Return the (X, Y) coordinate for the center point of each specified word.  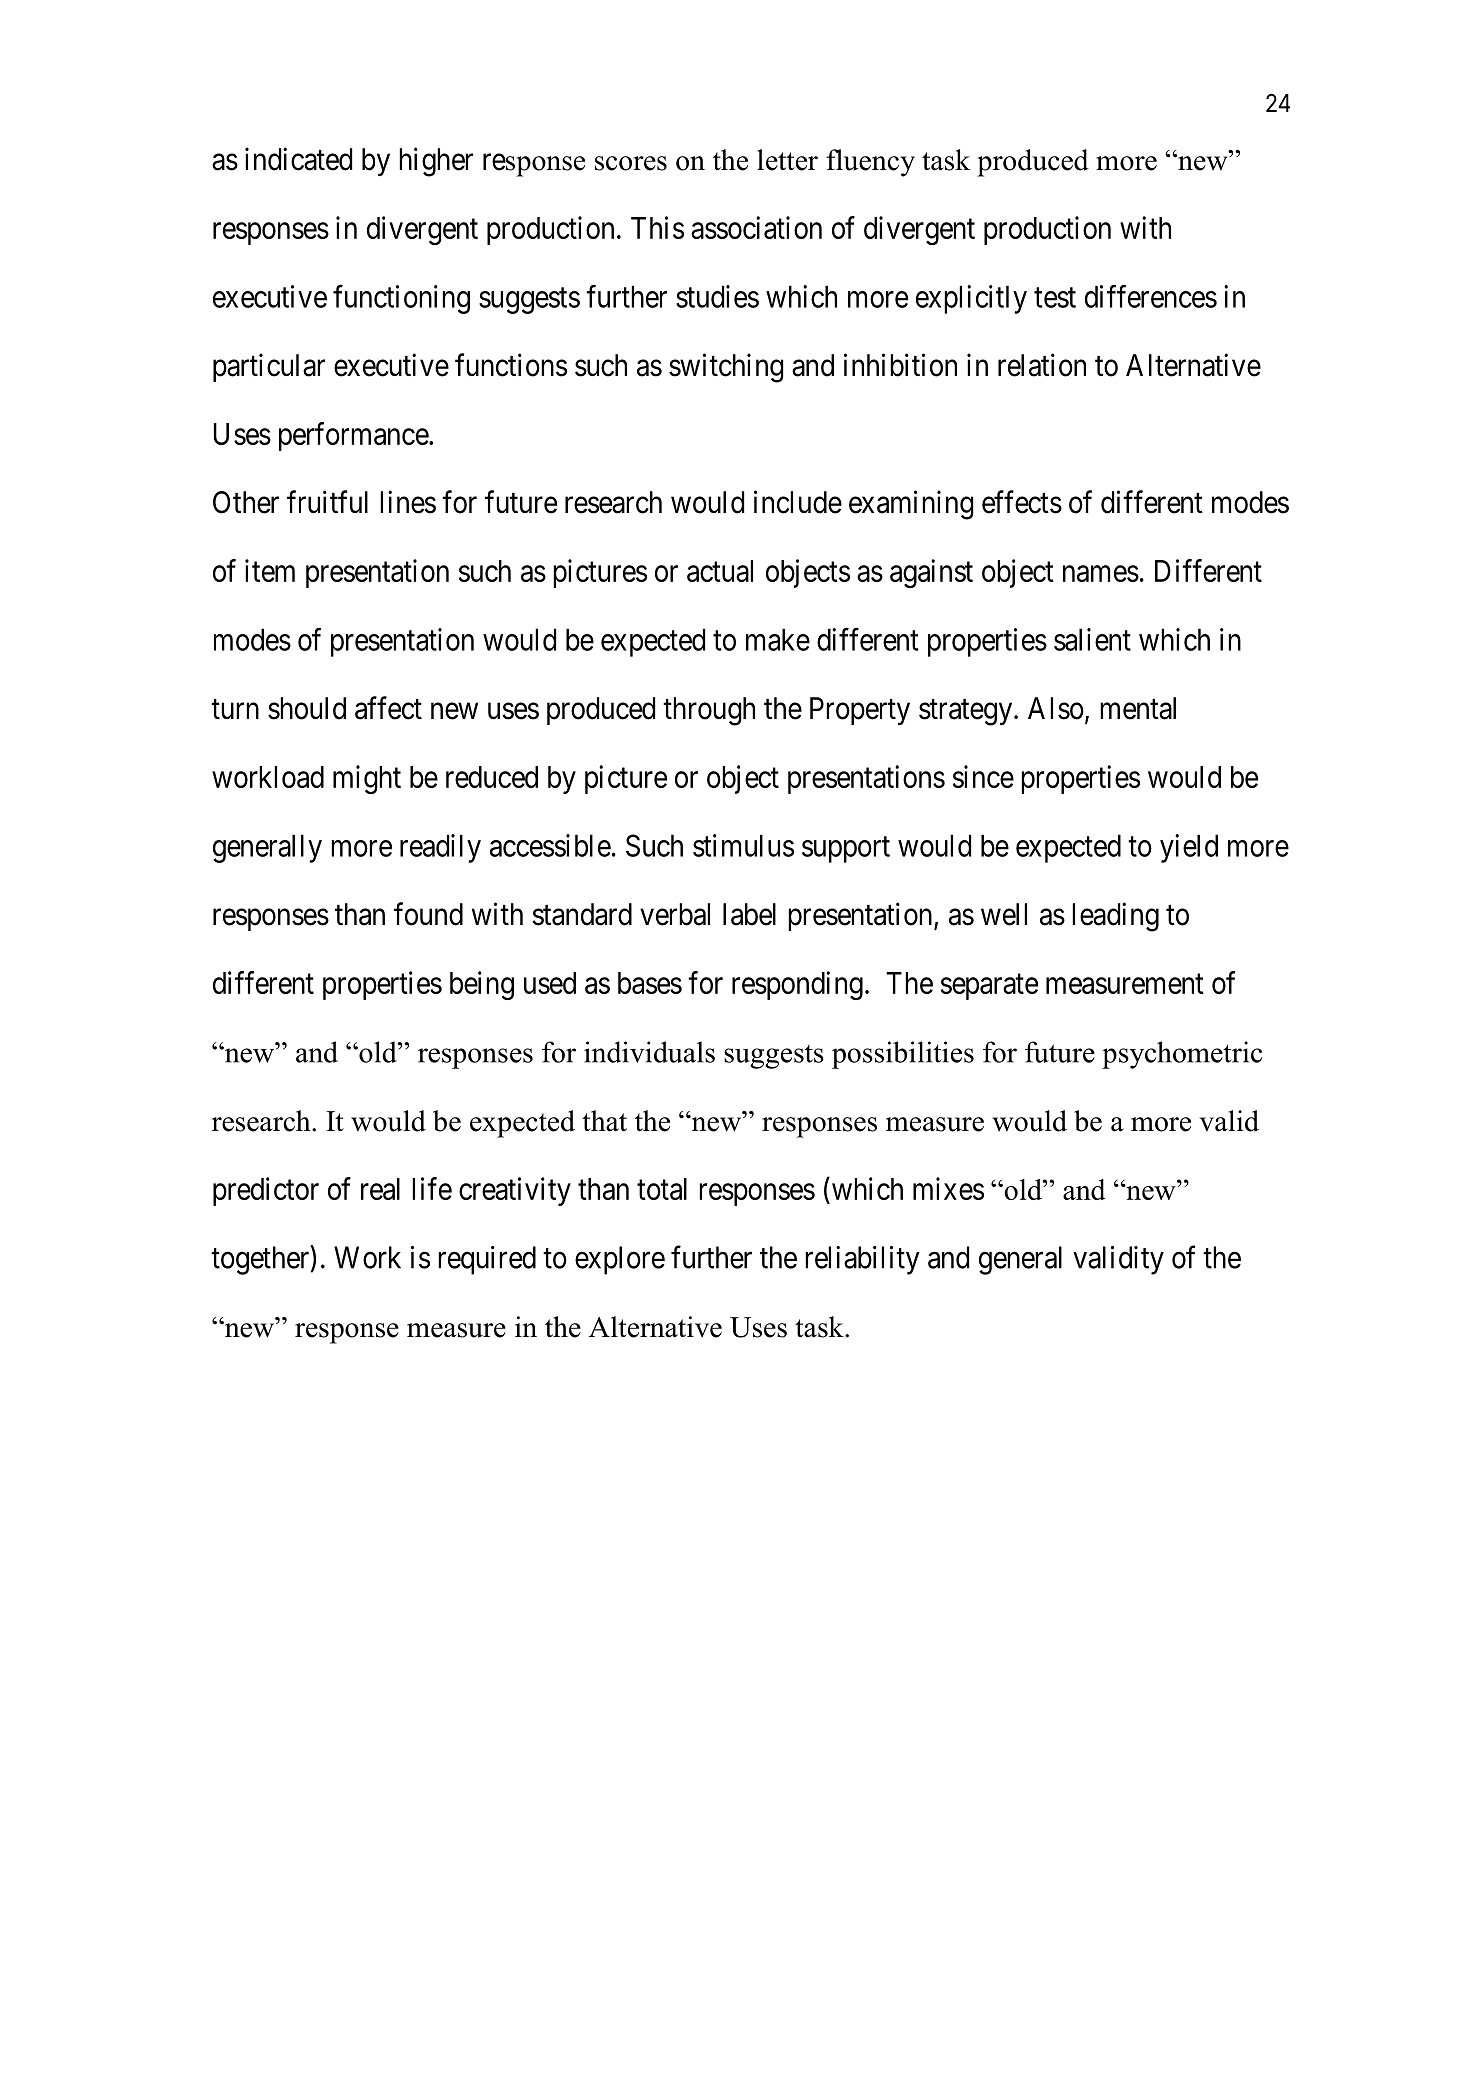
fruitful (327, 501)
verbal (675, 914)
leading (1115, 917)
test (1055, 298)
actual (720, 571)
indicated (298, 159)
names (1101, 574)
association (756, 227)
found (428, 914)
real (380, 1189)
